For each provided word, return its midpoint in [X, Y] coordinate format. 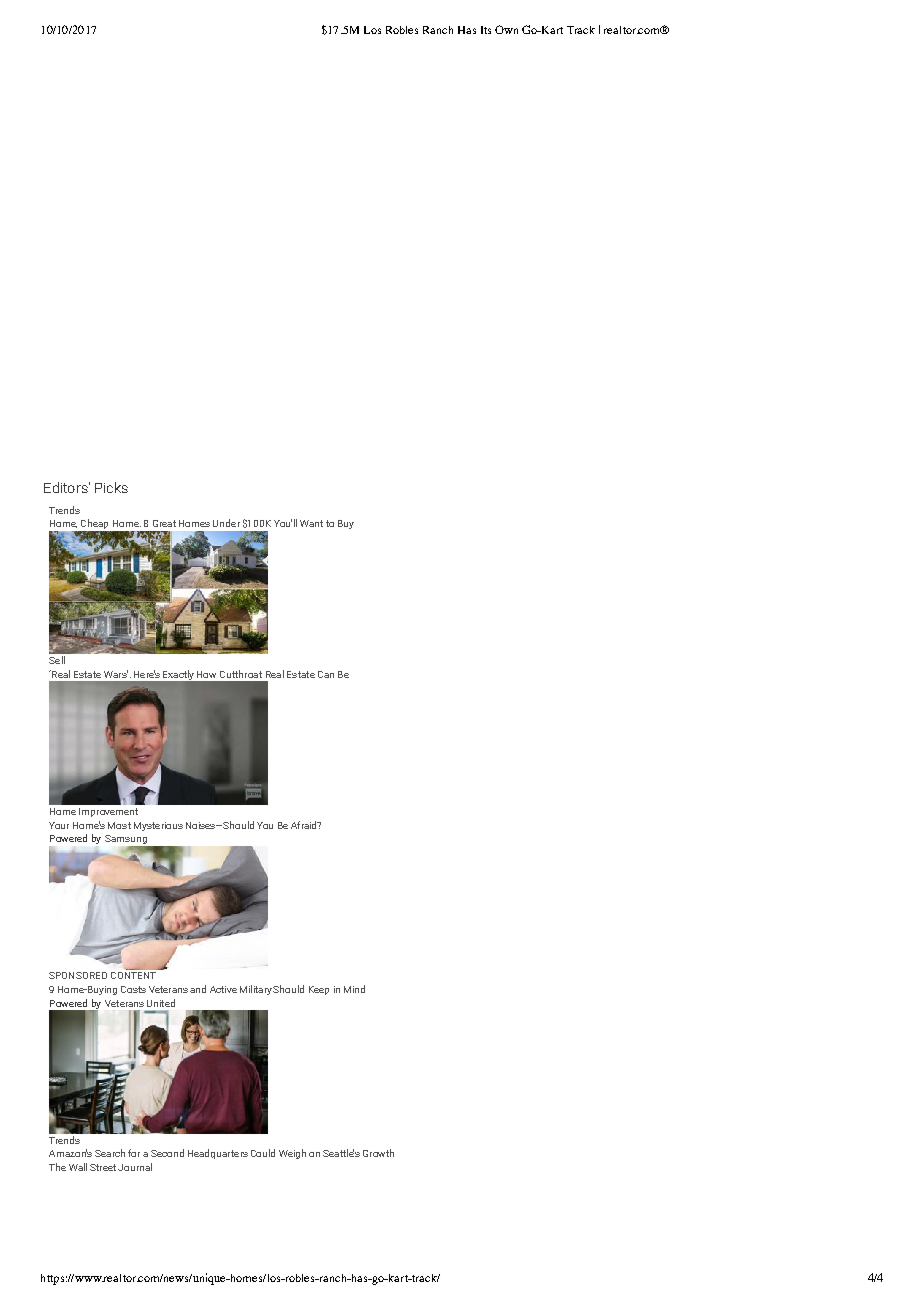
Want [311, 523]
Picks [111, 487]
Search [110, 1153]
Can [326, 674]
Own [506, 29]
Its [486, 30]
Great [164, 523]
